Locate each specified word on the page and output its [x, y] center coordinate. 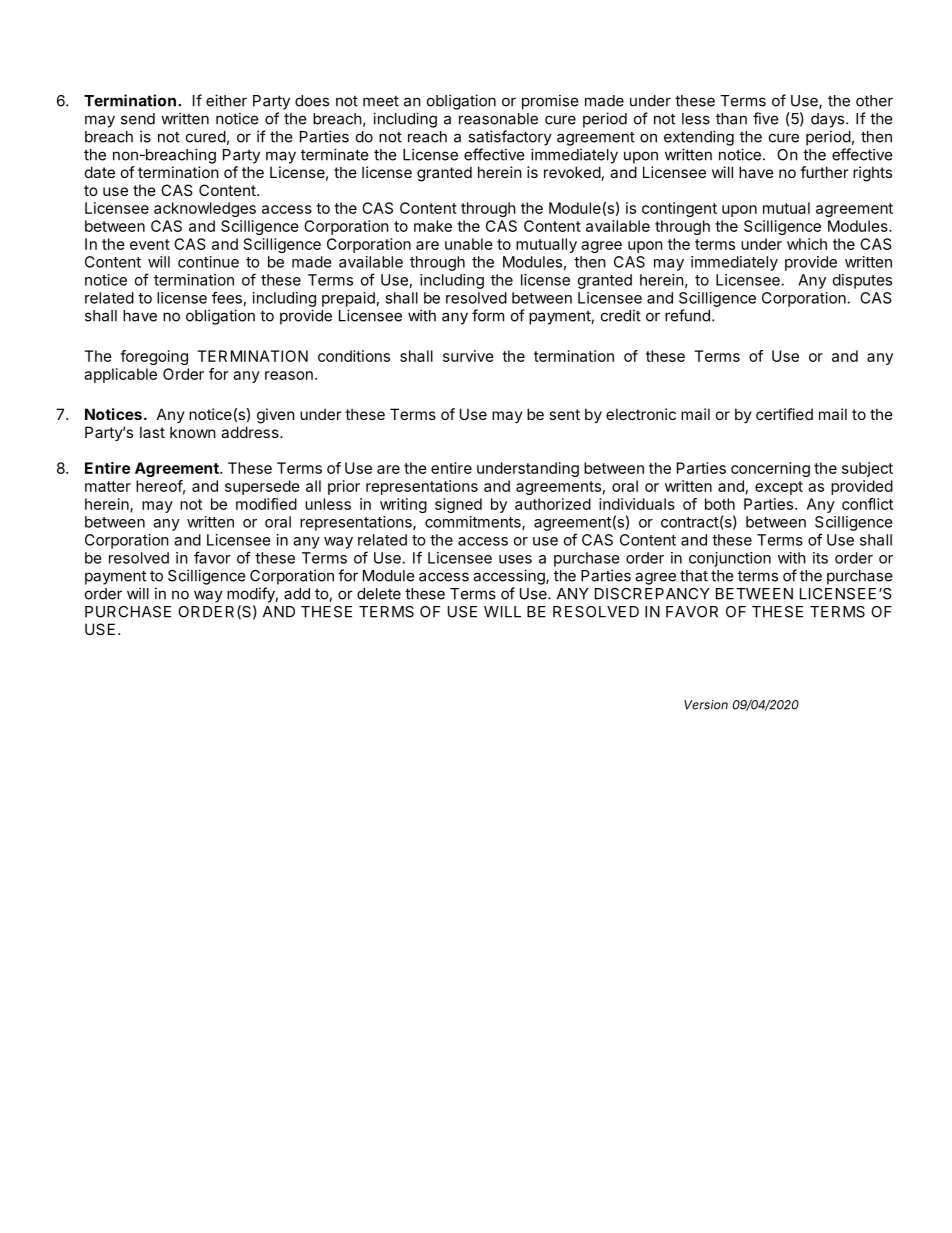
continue [208, 262]
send [138, 119]
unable [469, 244]
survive [468, 356]
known [193, 432]
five [766, 118]
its [820, 558]
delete [379, 594]
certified [784, 414]
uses [515, 559]
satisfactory [510, 138]
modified [266, 504]
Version [706, 705]
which [807, 244]
